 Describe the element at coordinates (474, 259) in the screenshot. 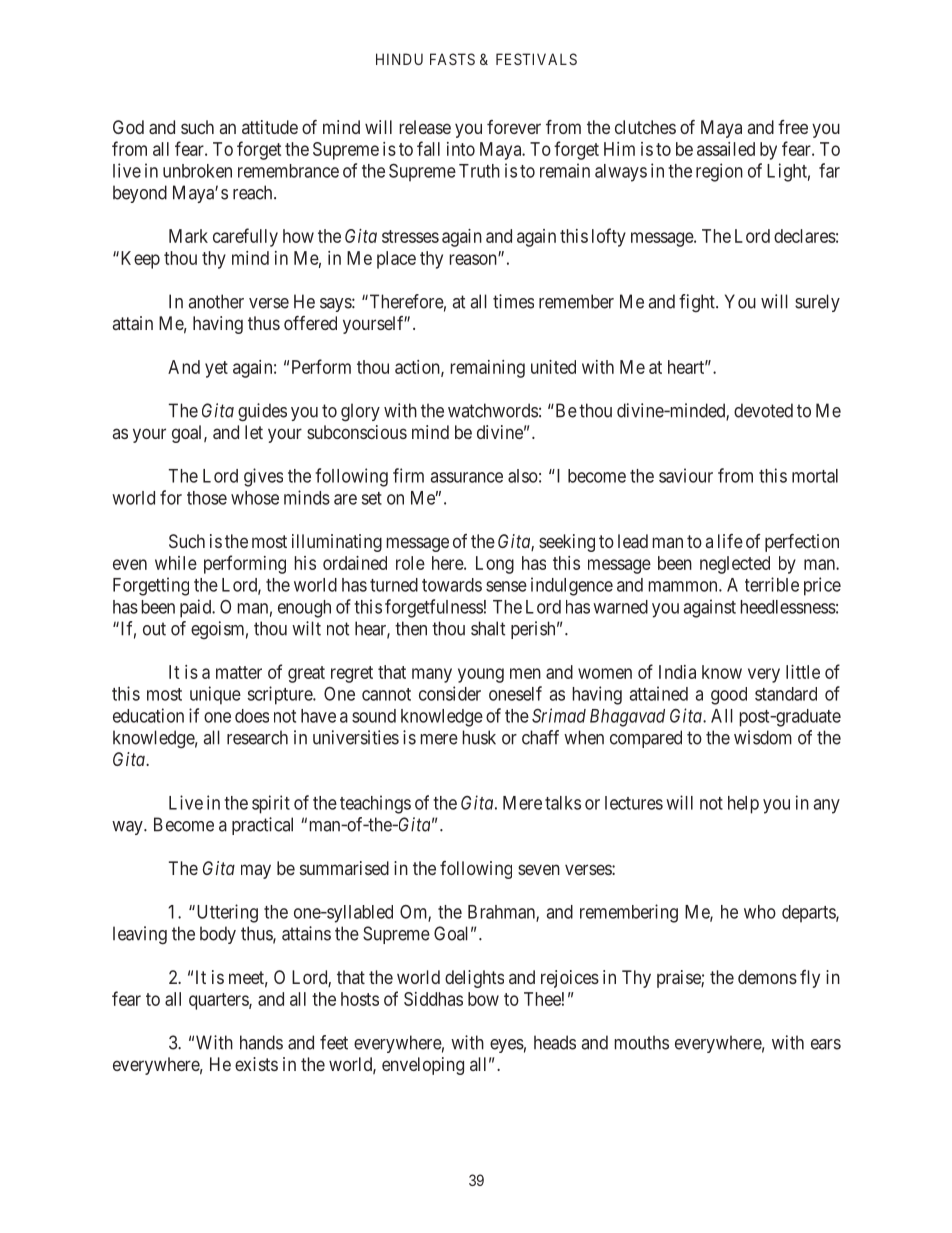

I see `reason` at that location.
